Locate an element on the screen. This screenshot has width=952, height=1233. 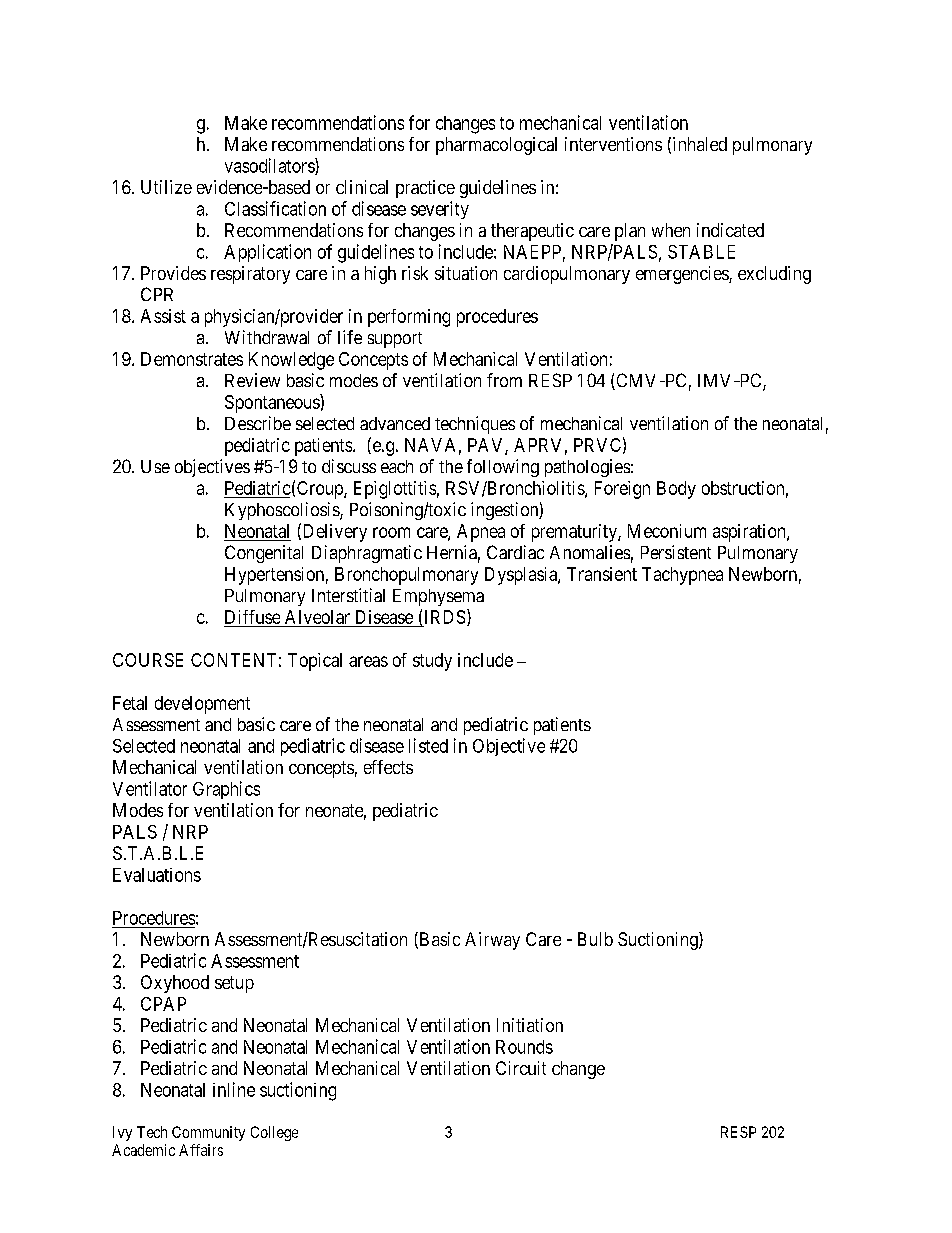
Describe is located at coordinates (258, 423).
